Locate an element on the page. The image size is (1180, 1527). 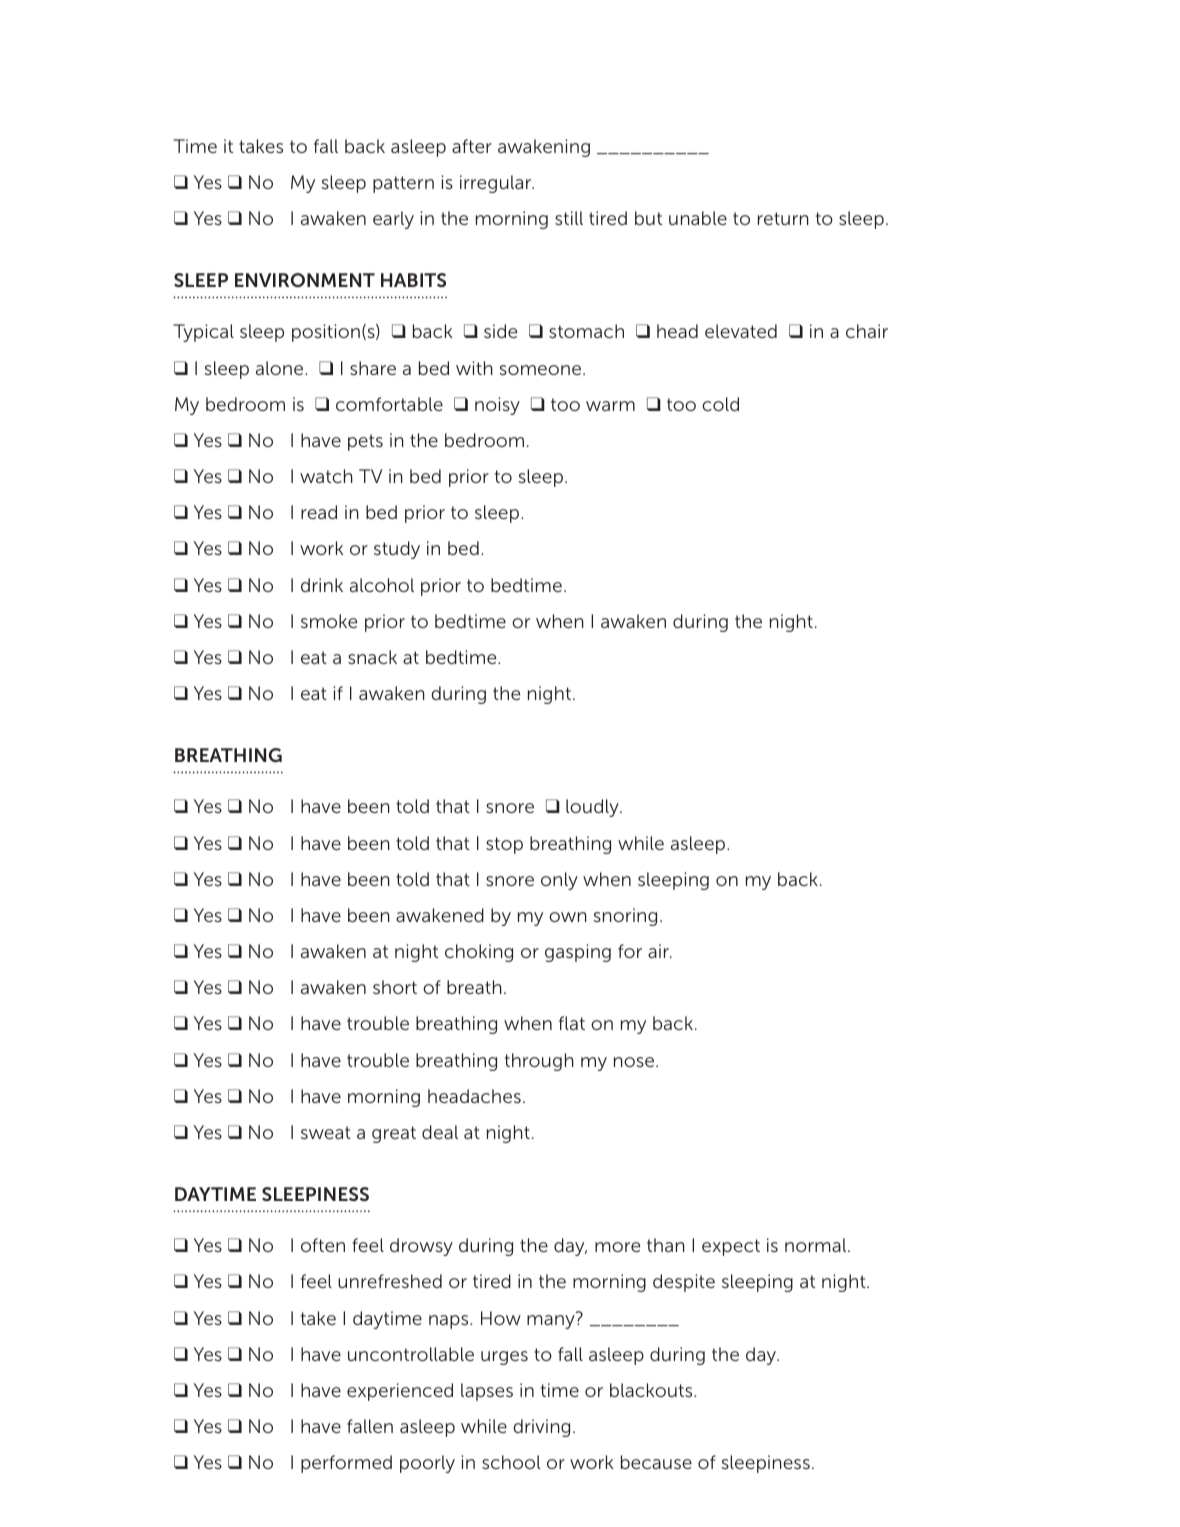
loudly is located at coordinates (593, 808).
